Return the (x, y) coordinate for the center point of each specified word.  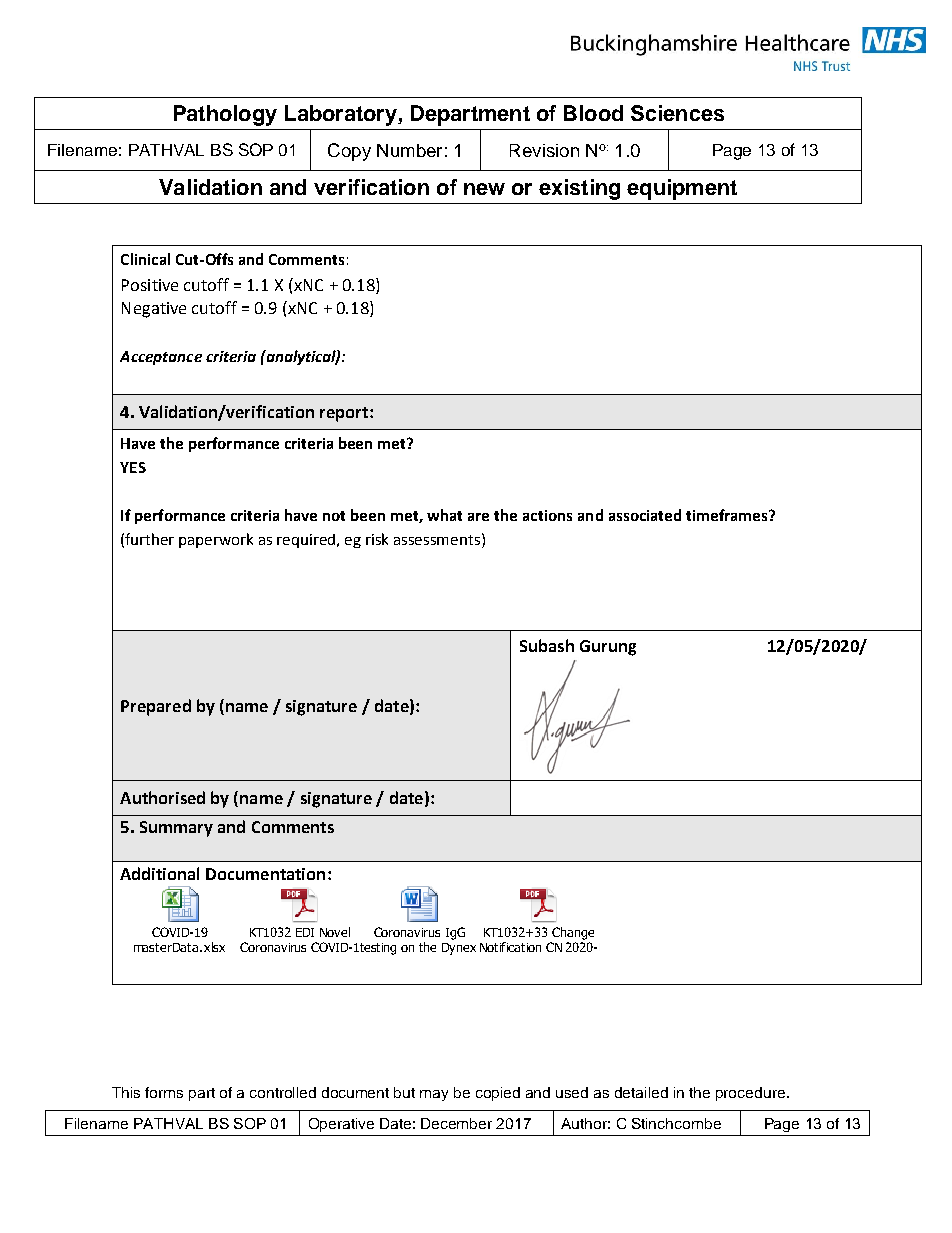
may (434, 1095)
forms (164, 1092)
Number (409, 150)
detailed (641, 1092)
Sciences (677, 113)
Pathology (225, 115)
